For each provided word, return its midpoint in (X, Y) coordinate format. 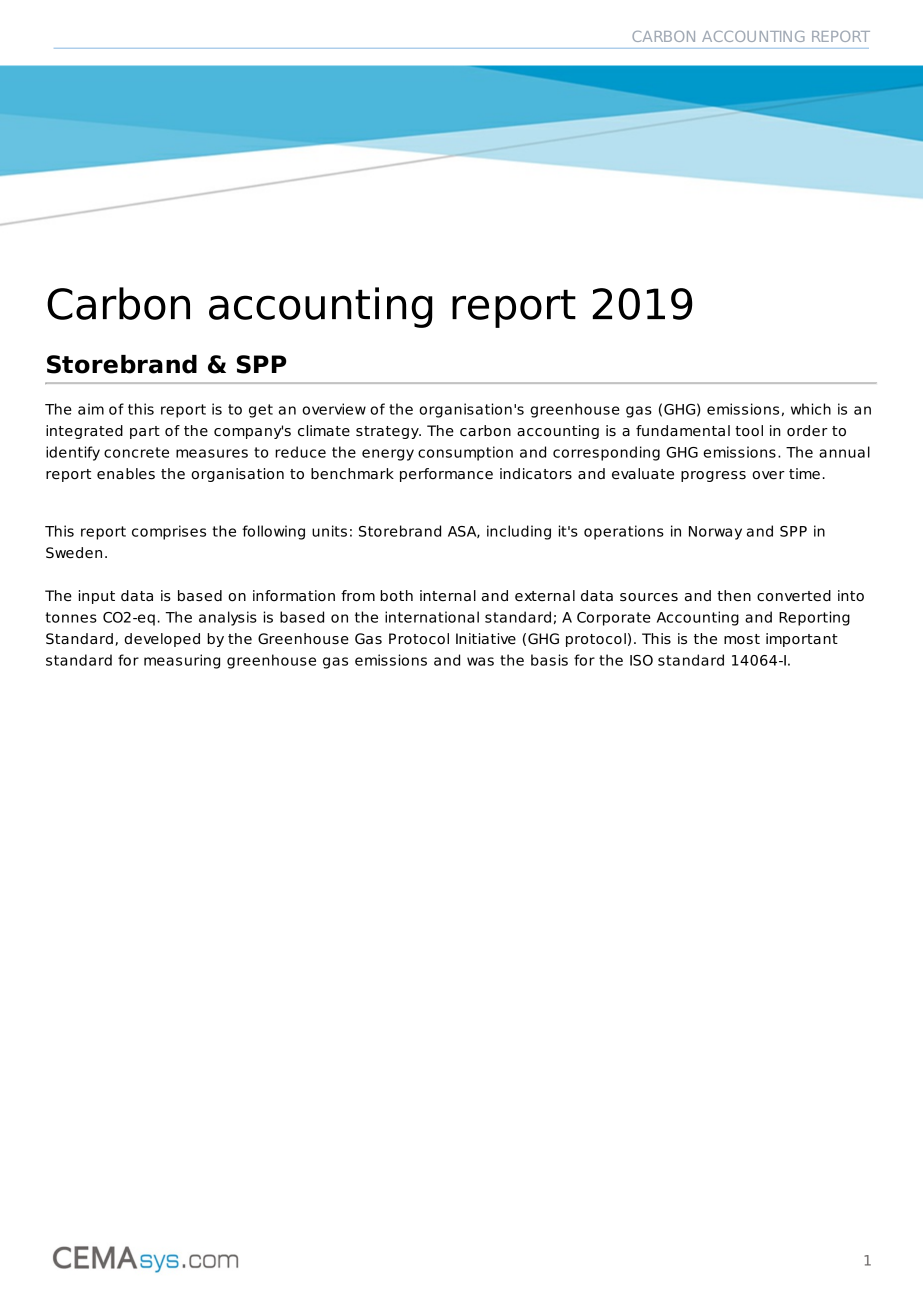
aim (91, 409)
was (480, 661)
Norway (715, 533)
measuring (182, 661)
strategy (388, 432)
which (811, 409)
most (742, 639)
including (519, 532)
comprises (169, 532)
